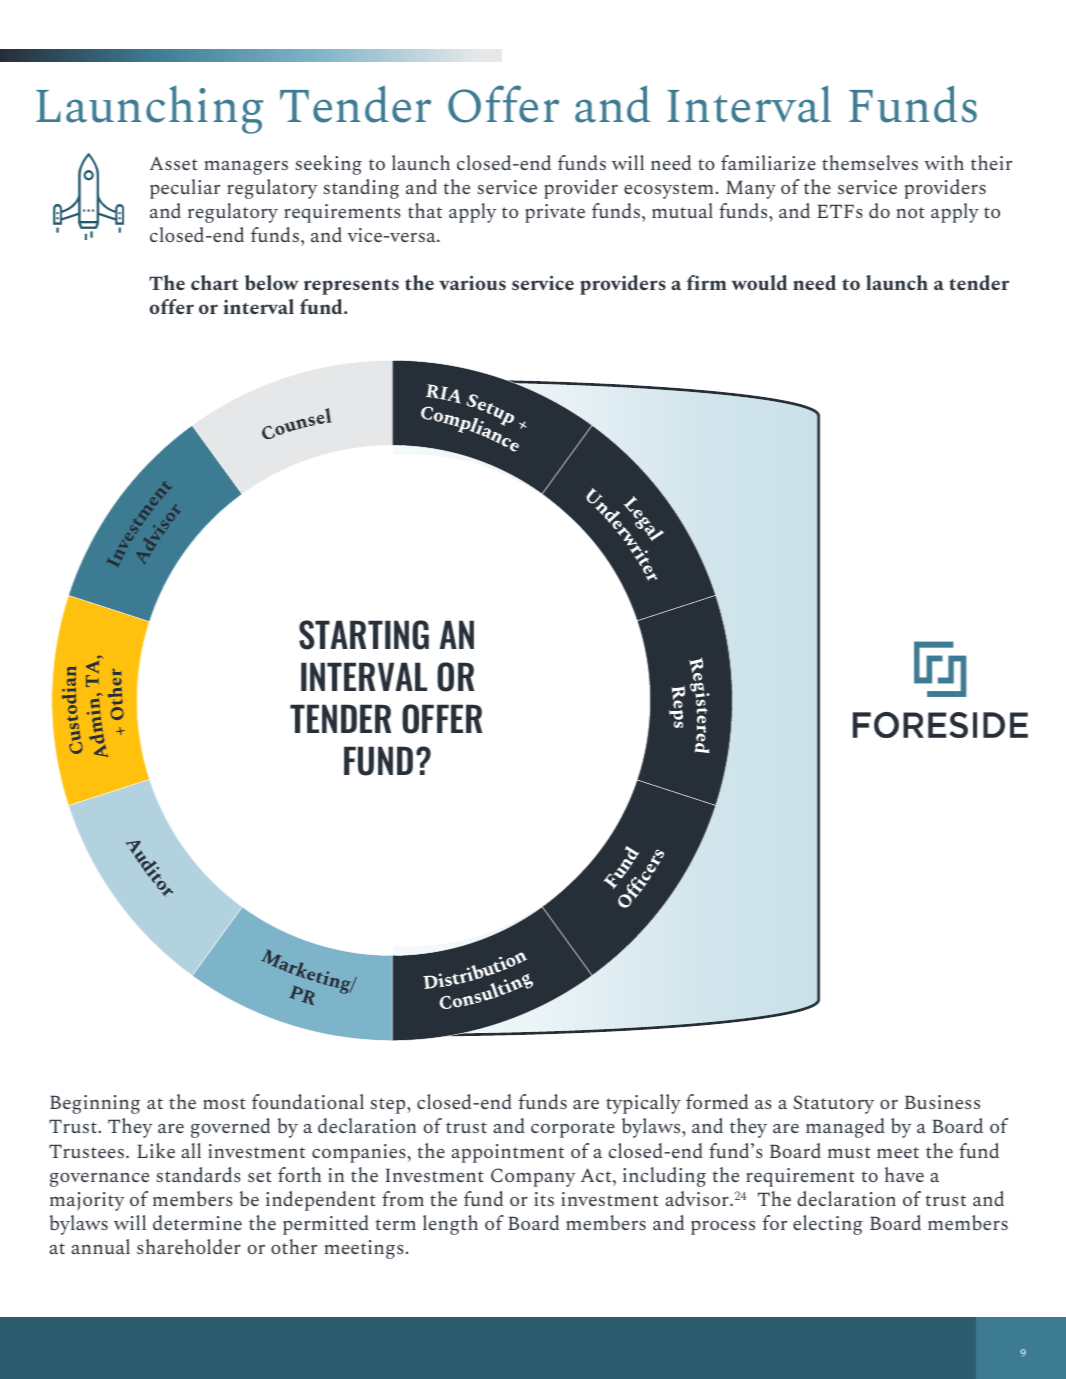 The width and height of the image is (1066, 1379). What do you see at coordinates (189, 1246) in the image?
I see `shareholder` at bounding box center [189, 1246].
